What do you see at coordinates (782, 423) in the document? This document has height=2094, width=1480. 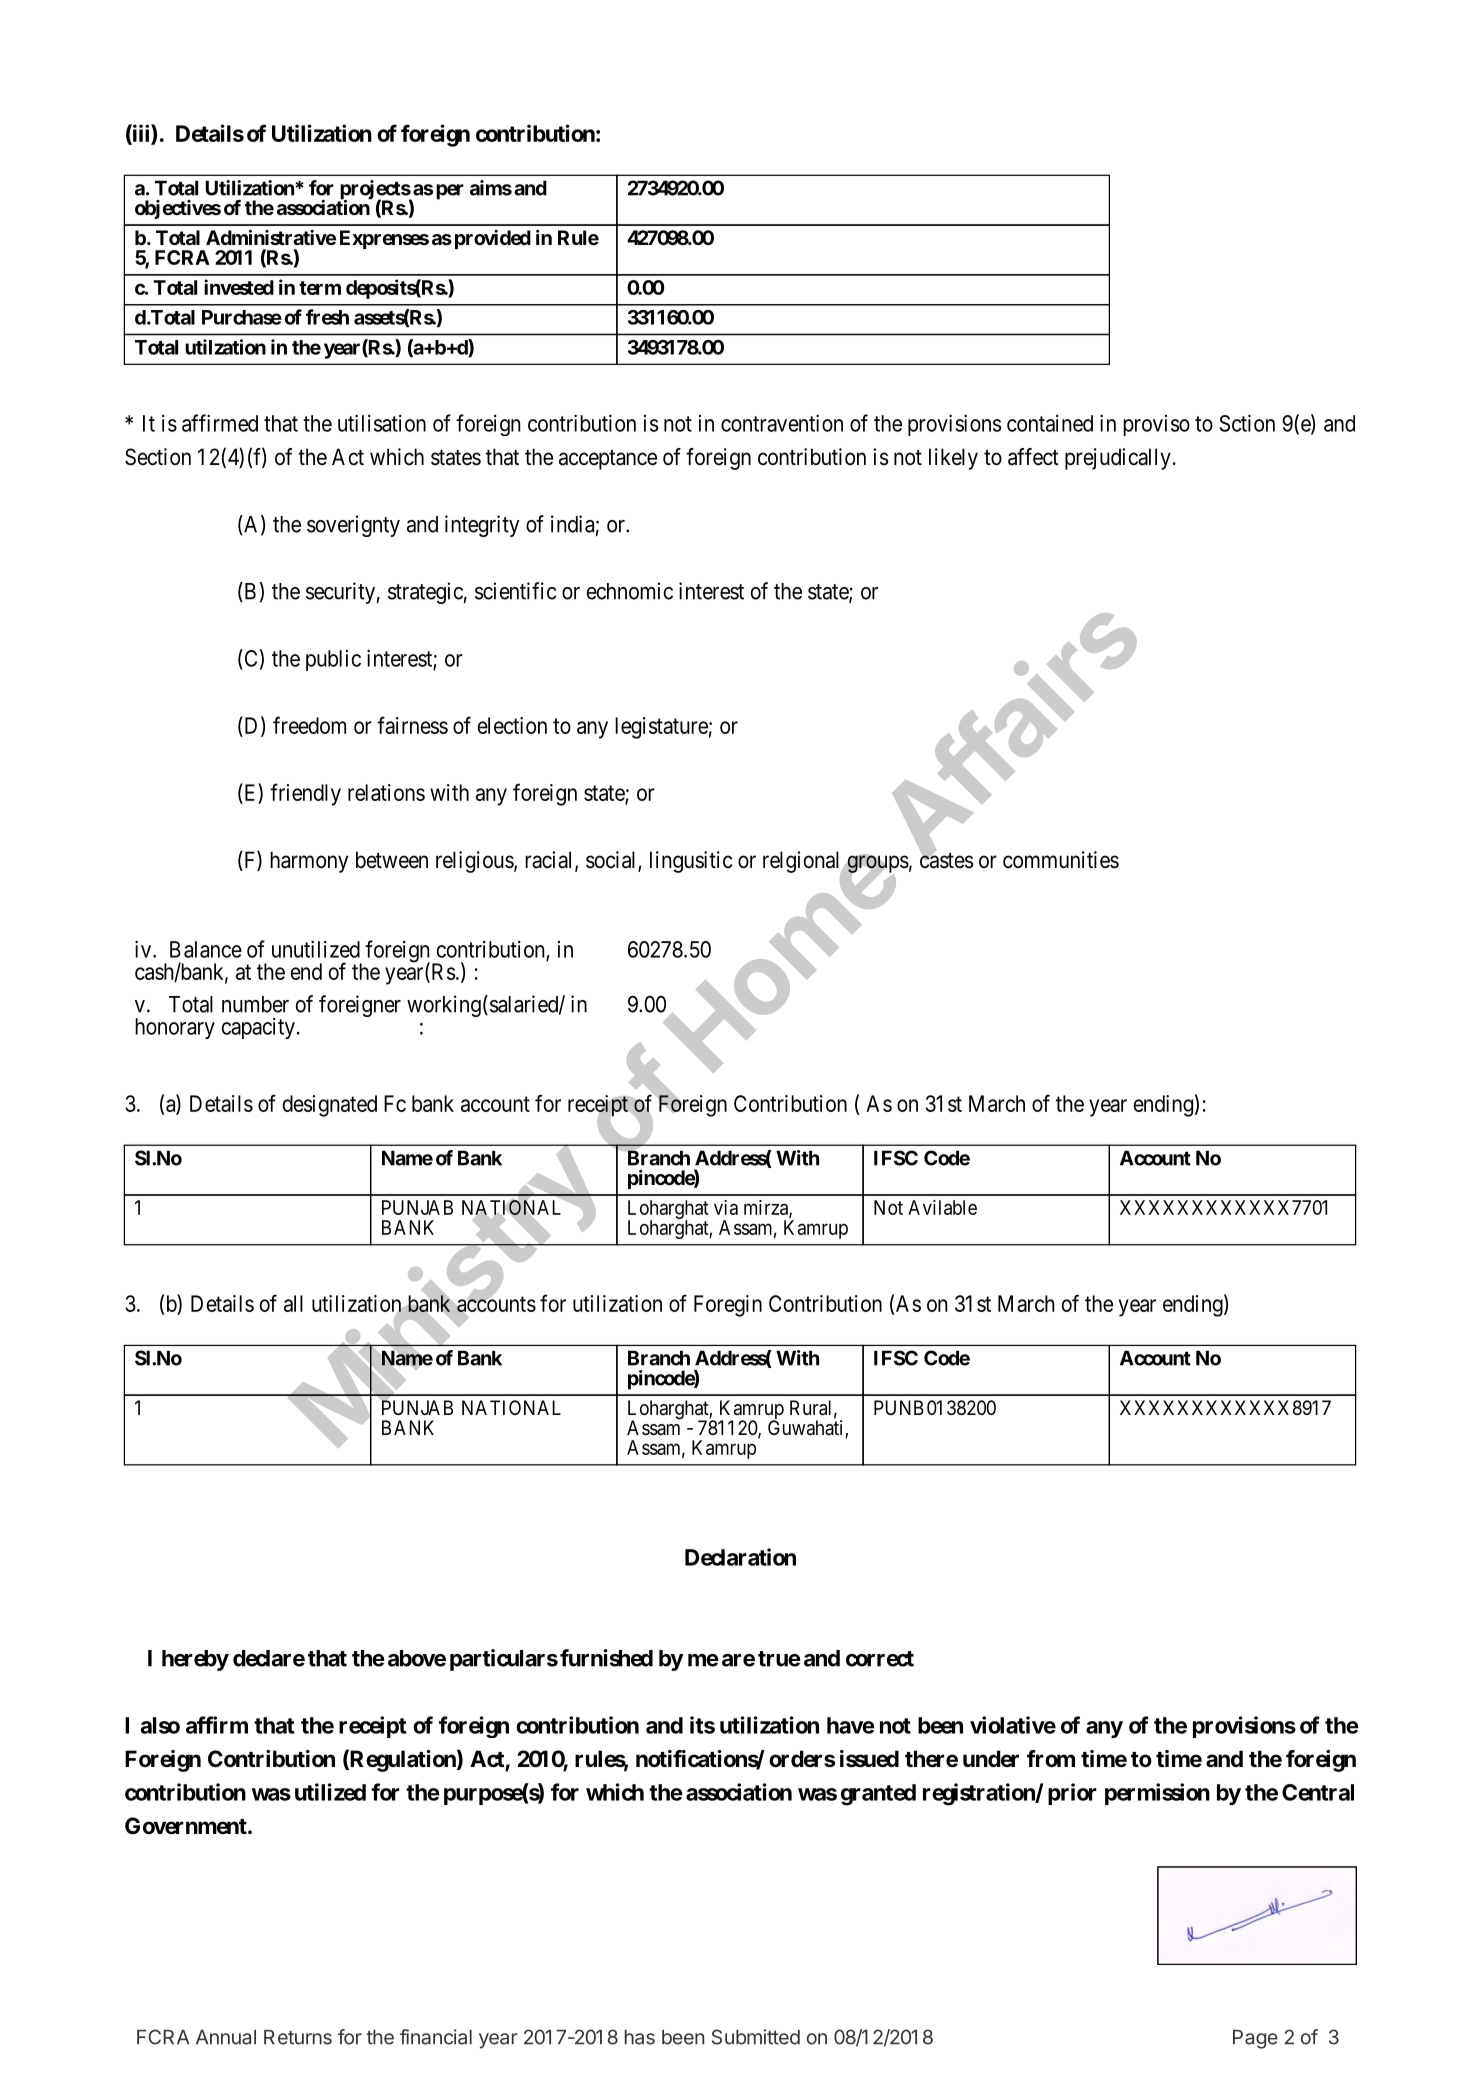 I see `contravention` at bounding box center [782, 423].
